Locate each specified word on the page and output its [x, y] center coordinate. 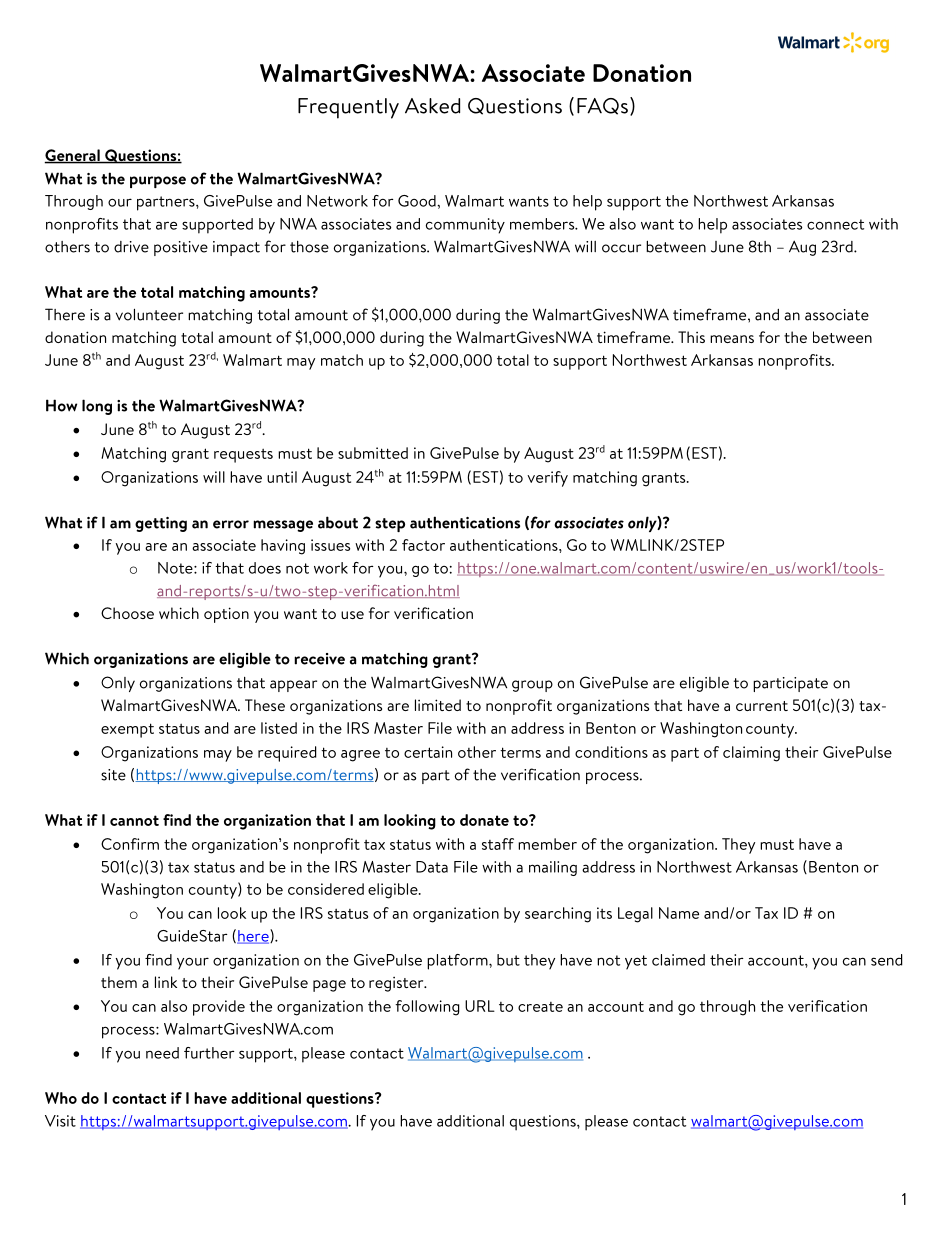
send [887, 960]
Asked [432, 106]
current [762, 706]
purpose [158, 182]
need [162, 1053]
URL [480, 1006]
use [352, 615]
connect [835, 224]
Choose [127, 613]
